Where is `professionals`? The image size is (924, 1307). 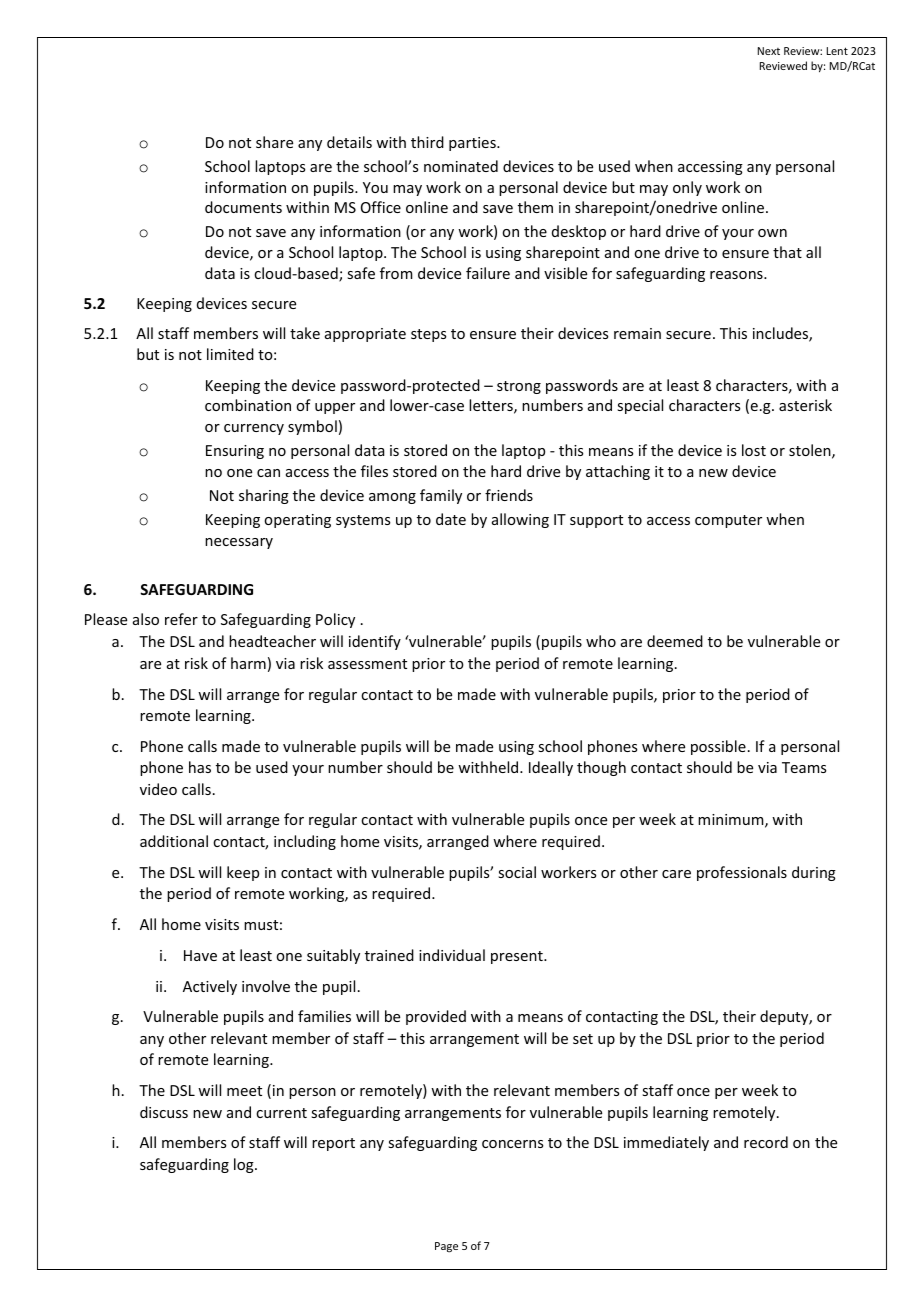
professionals is located at coordinates (742, 873).
